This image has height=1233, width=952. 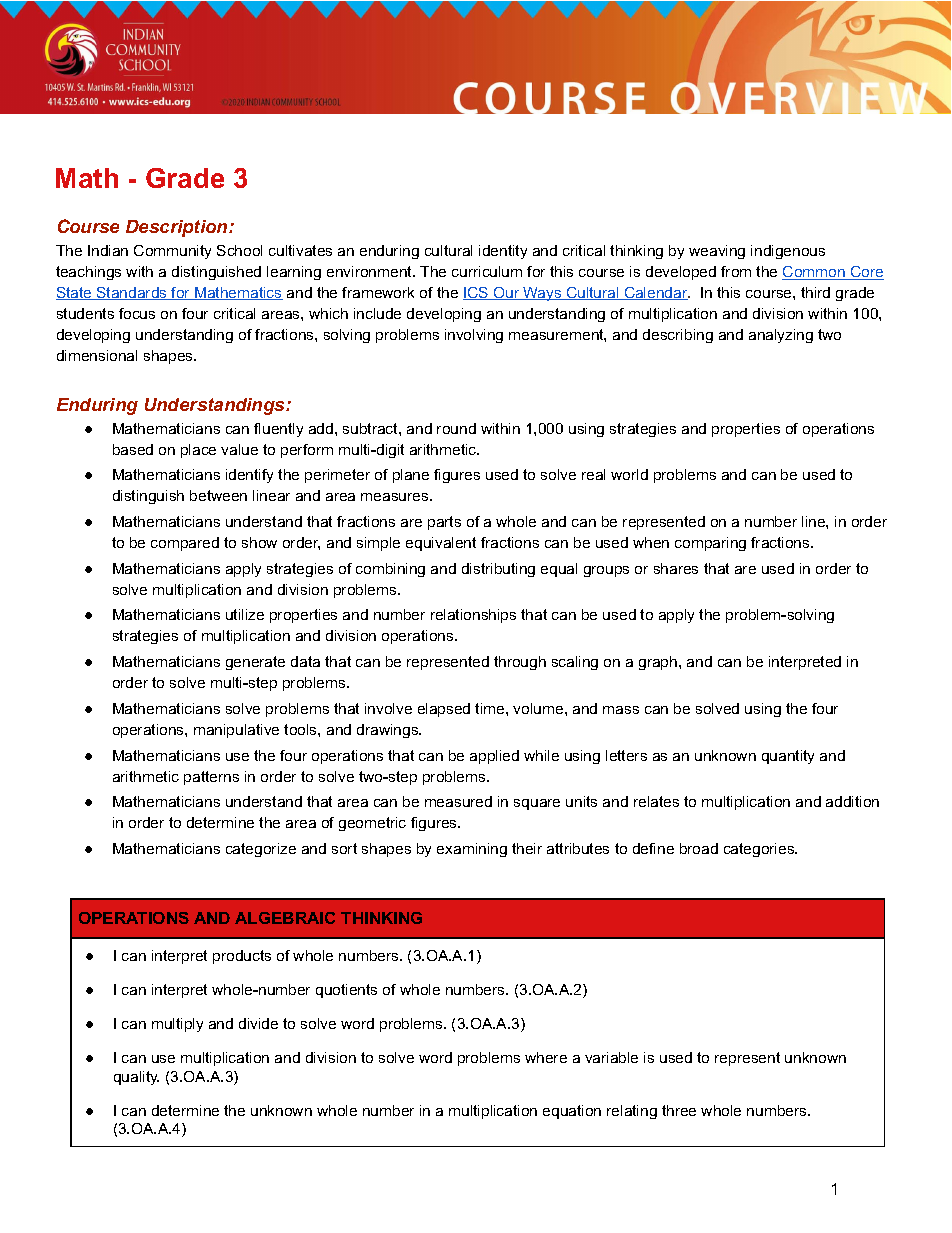 What do you see at coordinates (503, 252) in the image?
I see `identity` at bounding box center [503, 252].
